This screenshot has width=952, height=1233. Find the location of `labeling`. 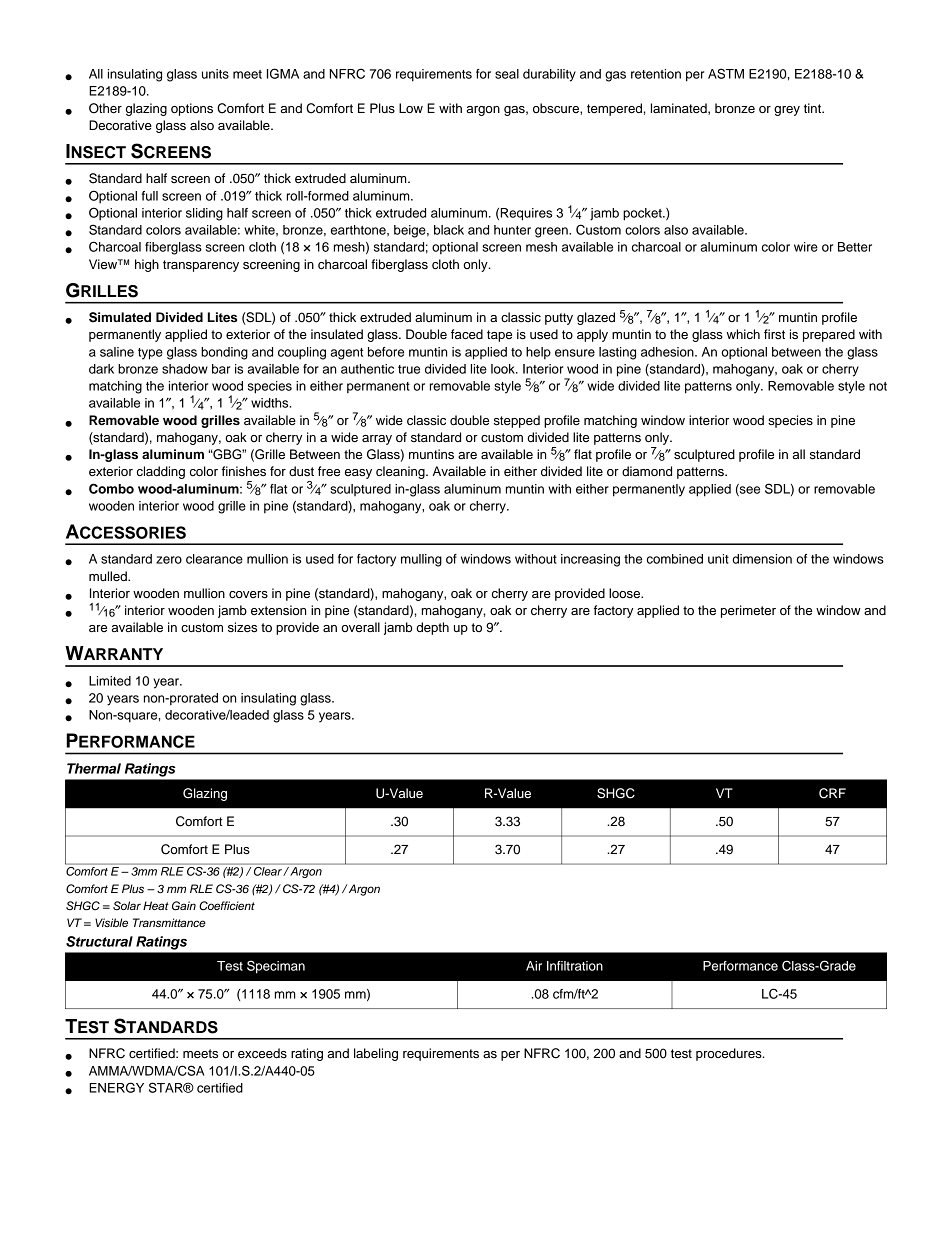

labeling is located at coordinates (376, 1054).
